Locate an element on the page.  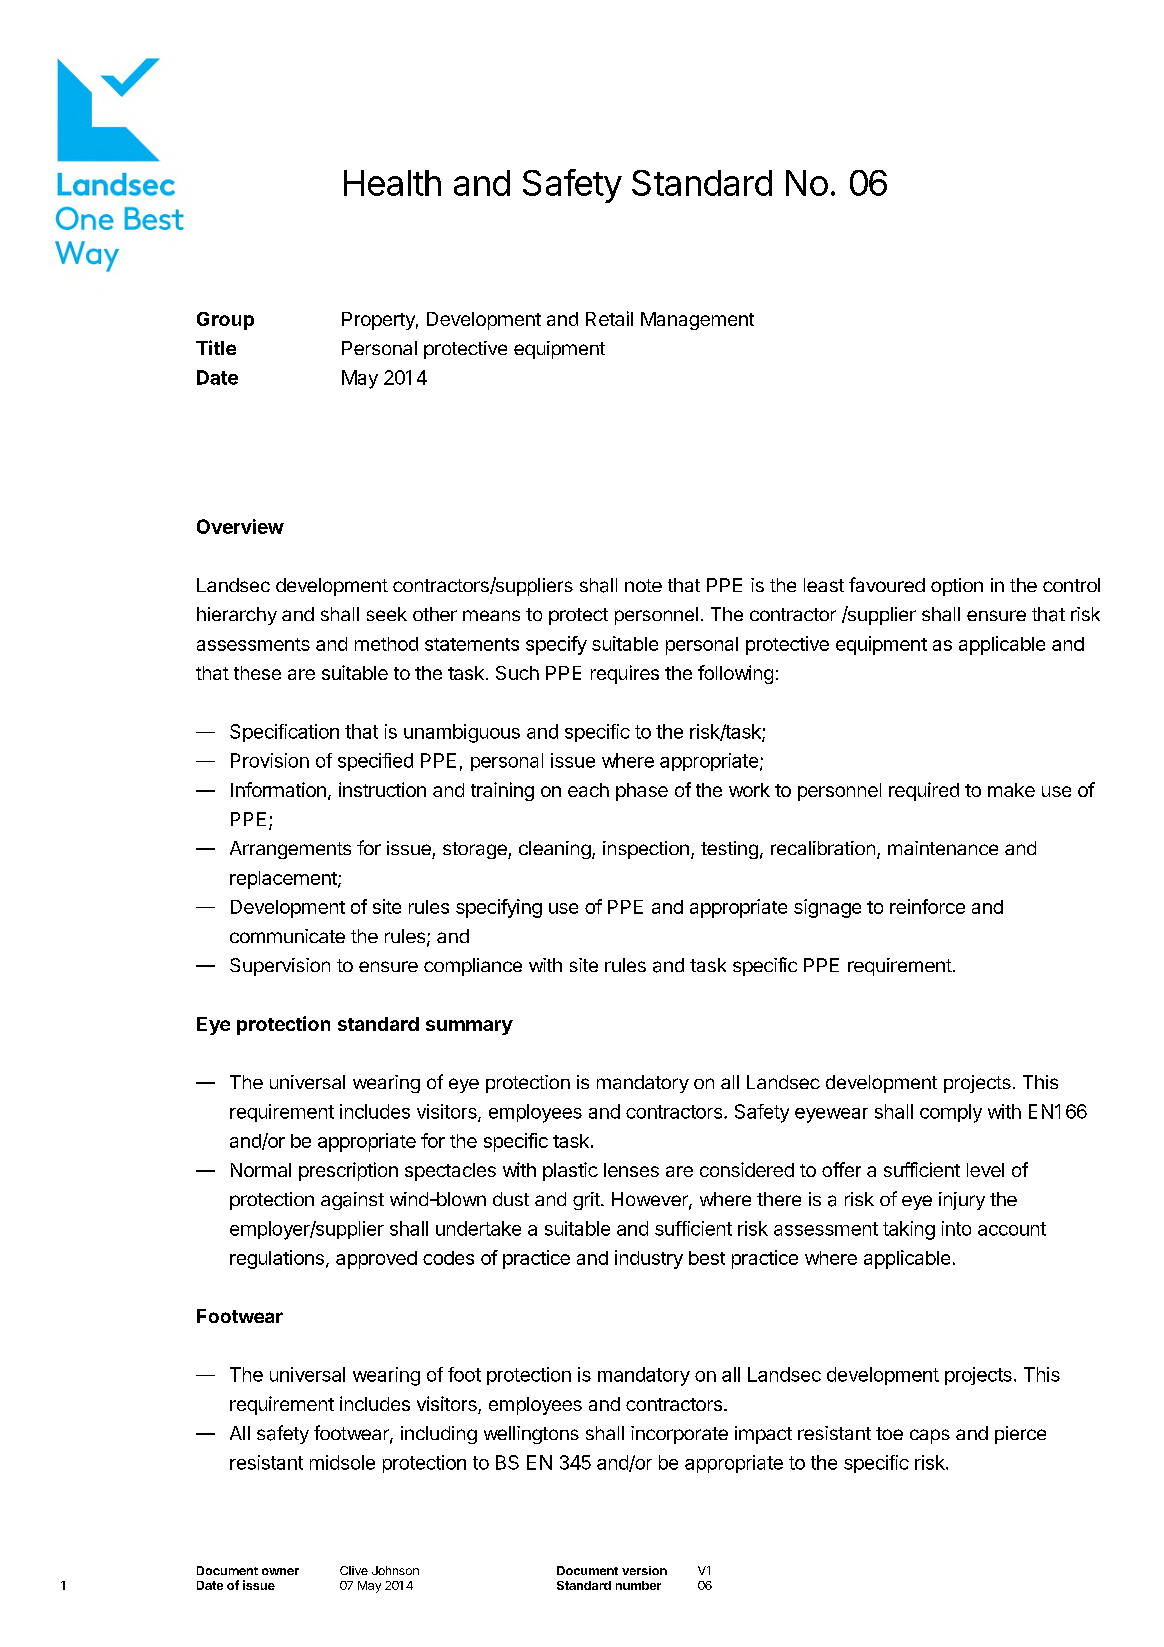
inspection is located at coordinates (646, 850).
